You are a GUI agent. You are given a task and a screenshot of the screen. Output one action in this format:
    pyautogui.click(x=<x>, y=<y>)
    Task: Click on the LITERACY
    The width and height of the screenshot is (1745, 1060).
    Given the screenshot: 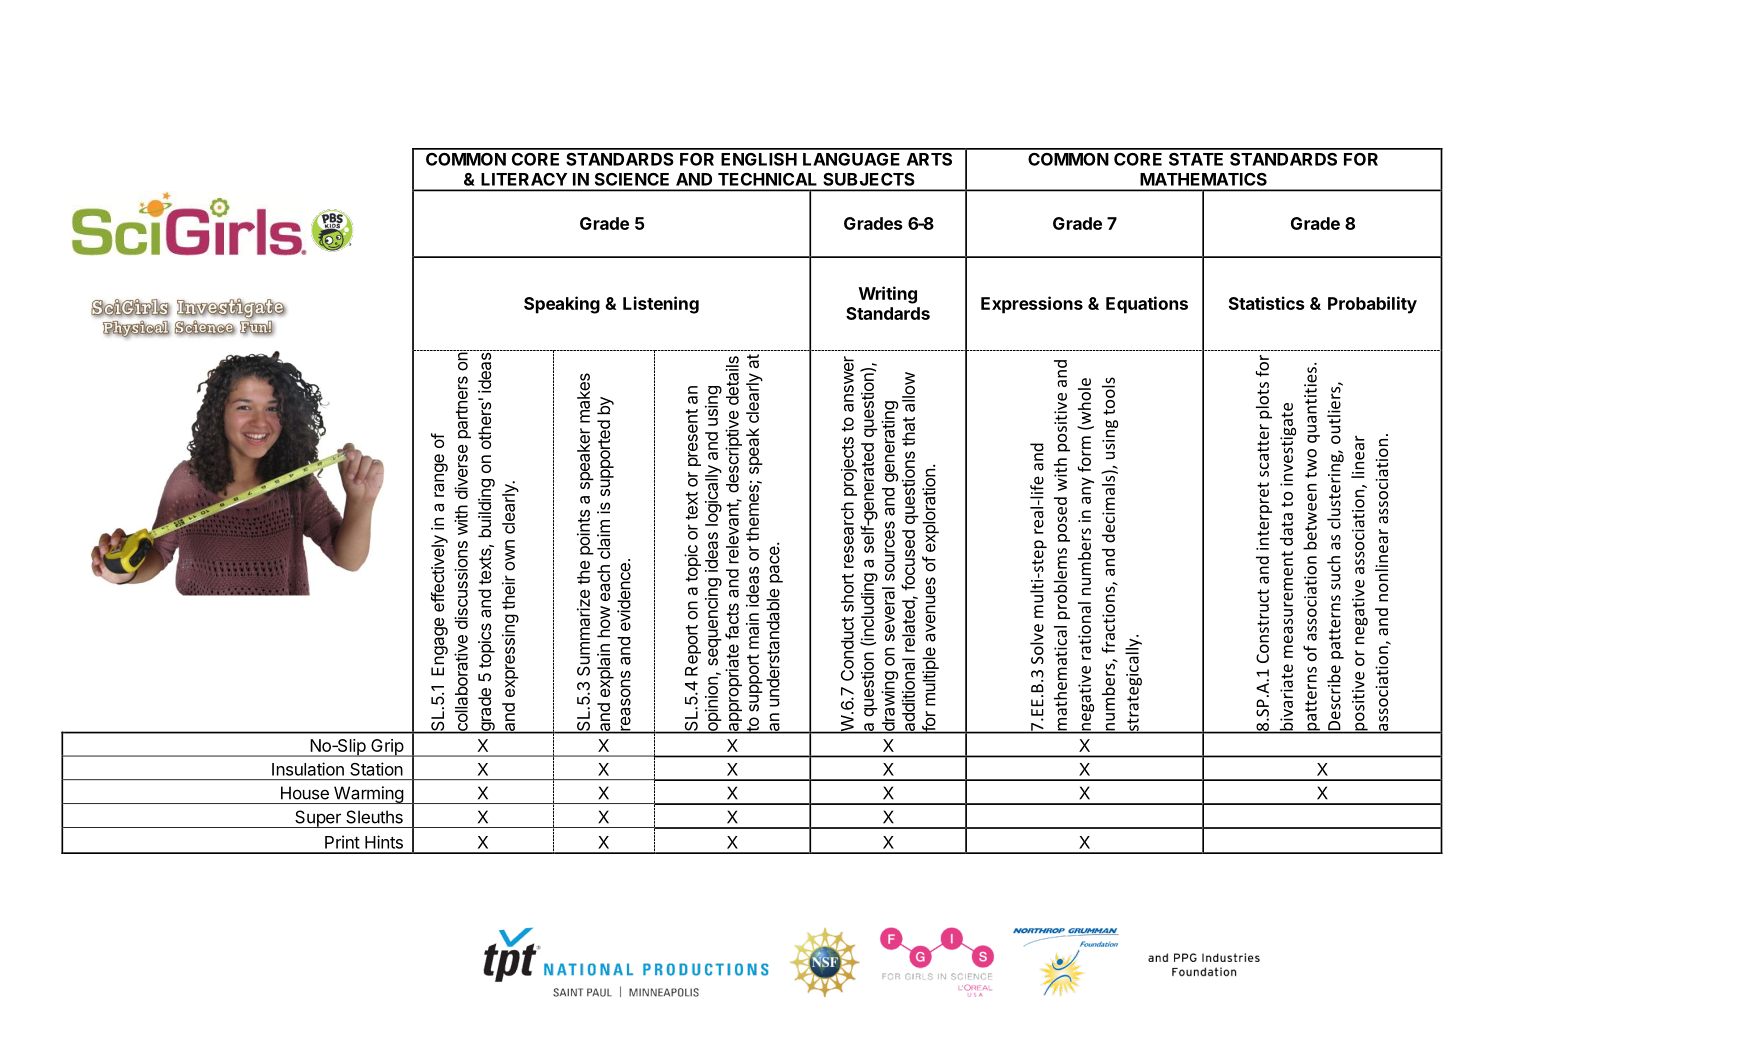 What is the action you would take?
    pyautogui.click(x=524, y=179)
